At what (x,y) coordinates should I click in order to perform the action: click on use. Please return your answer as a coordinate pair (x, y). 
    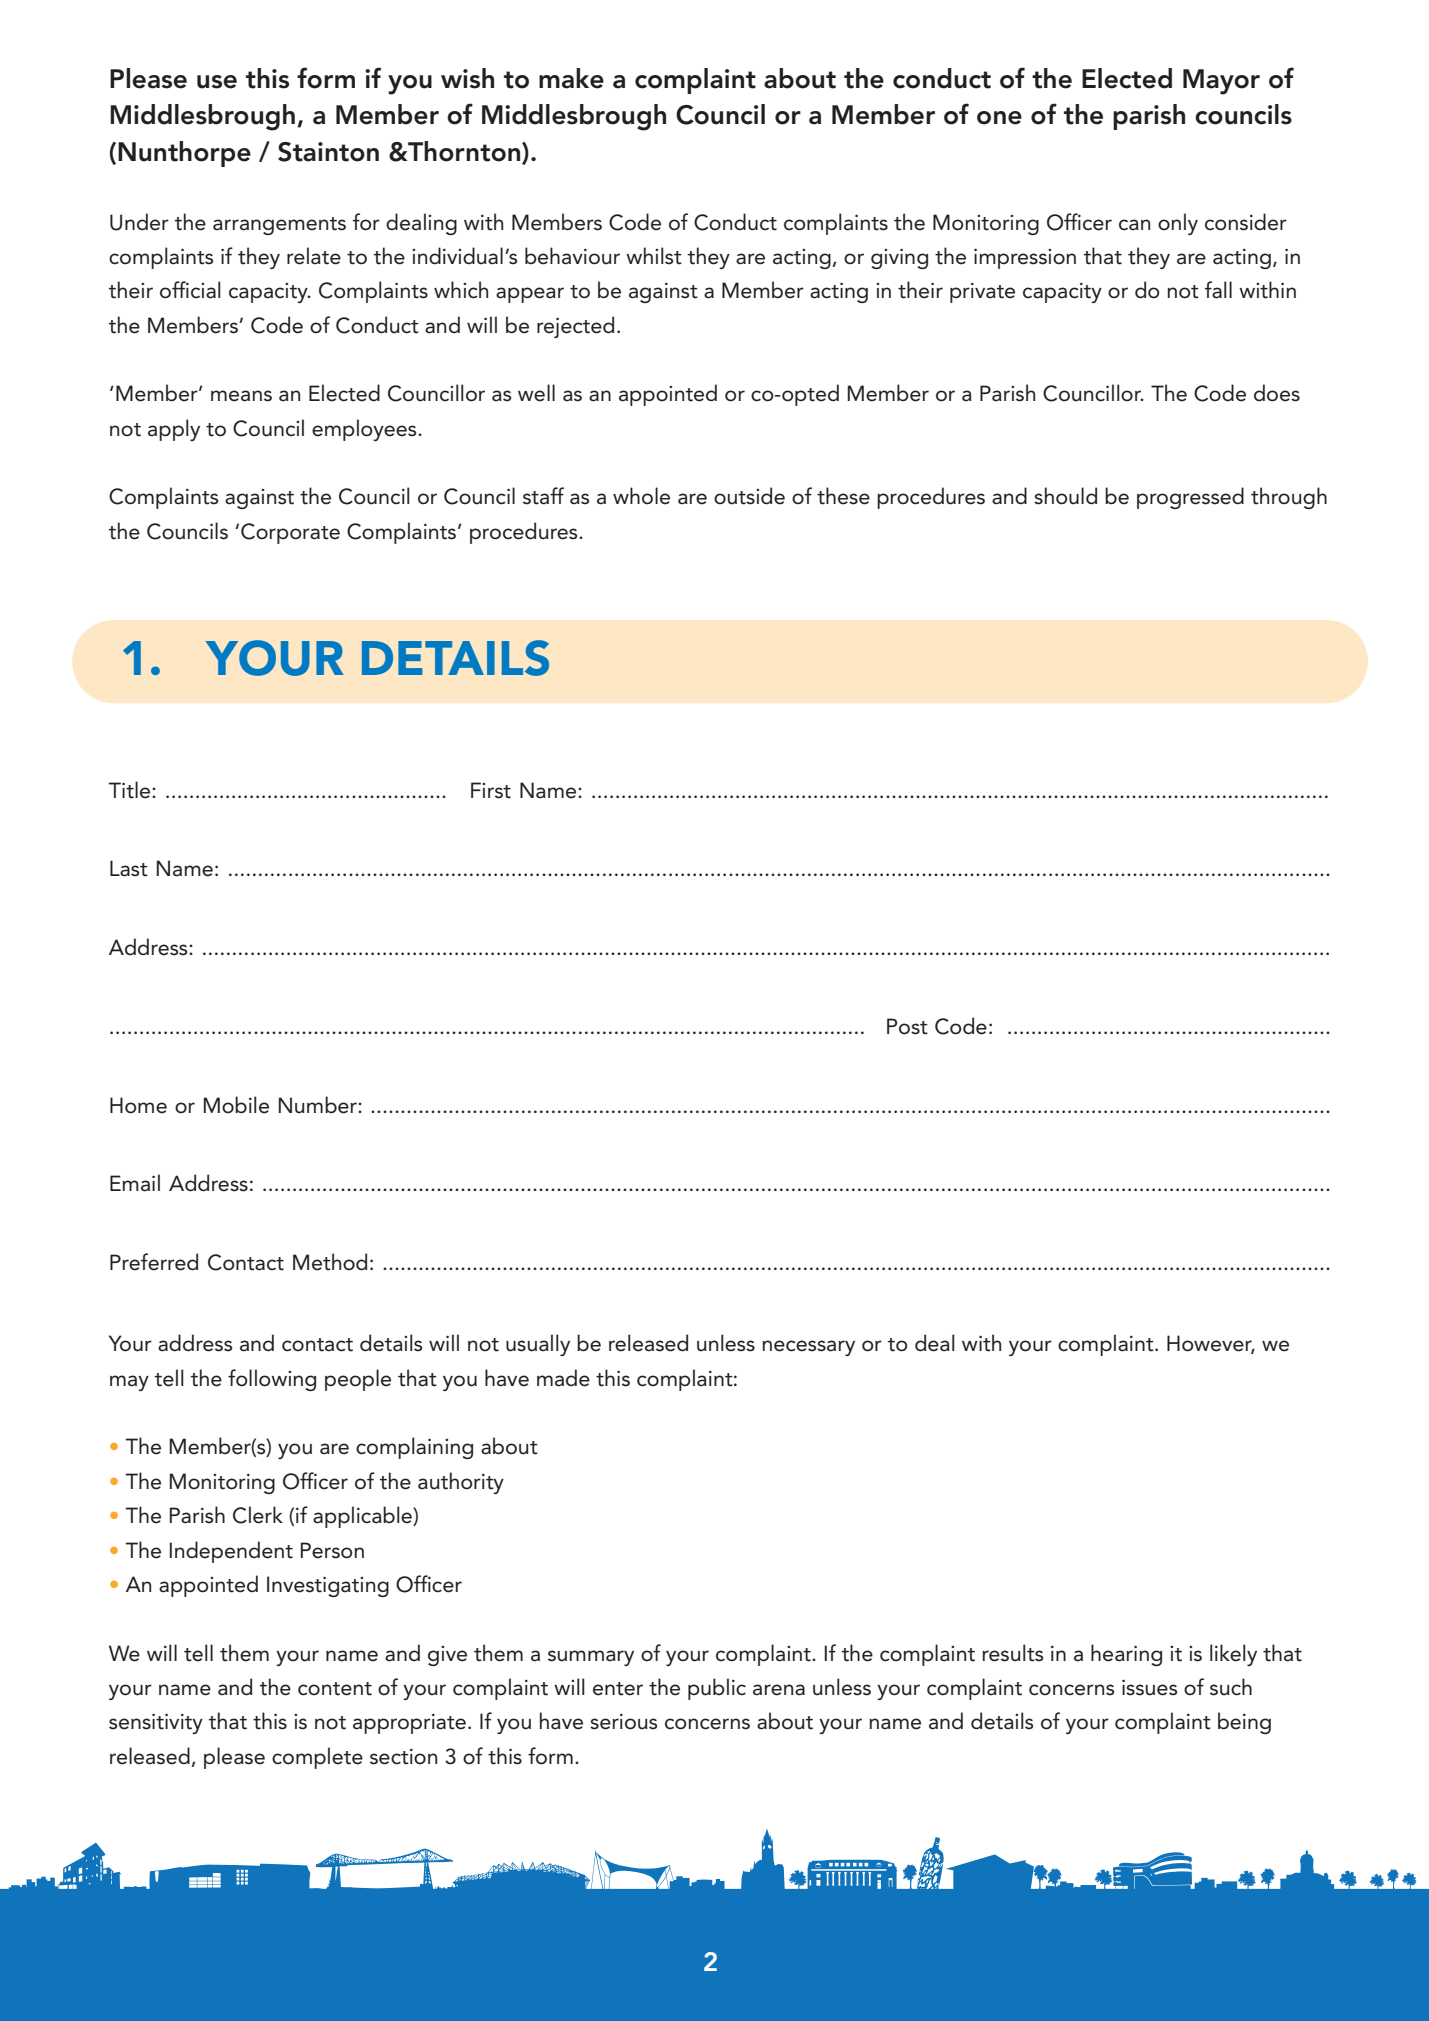
    Looking at the image, I should click on (217, 82).
